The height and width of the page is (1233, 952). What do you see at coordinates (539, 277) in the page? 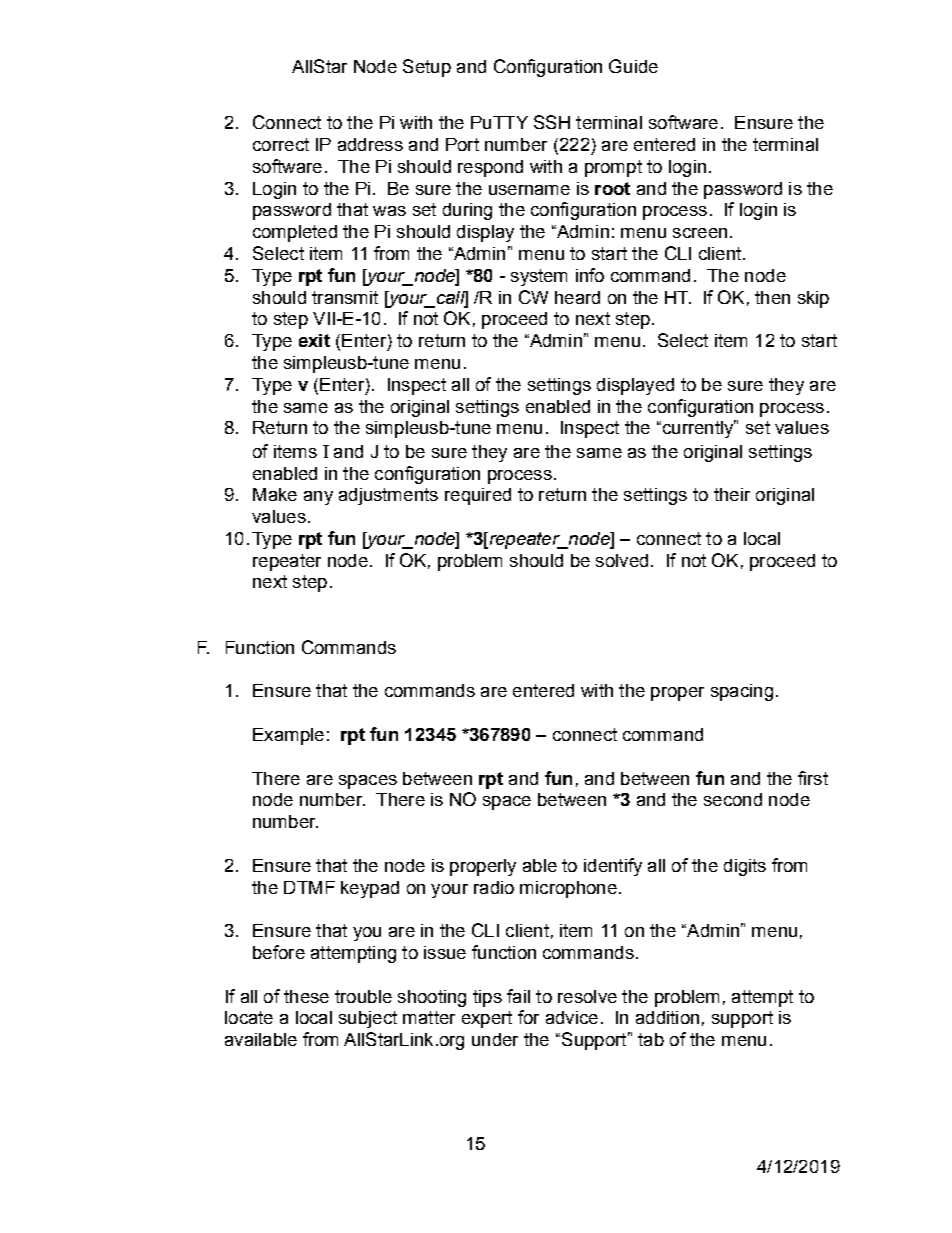
I see `system` at bounding box center [539, 277].
